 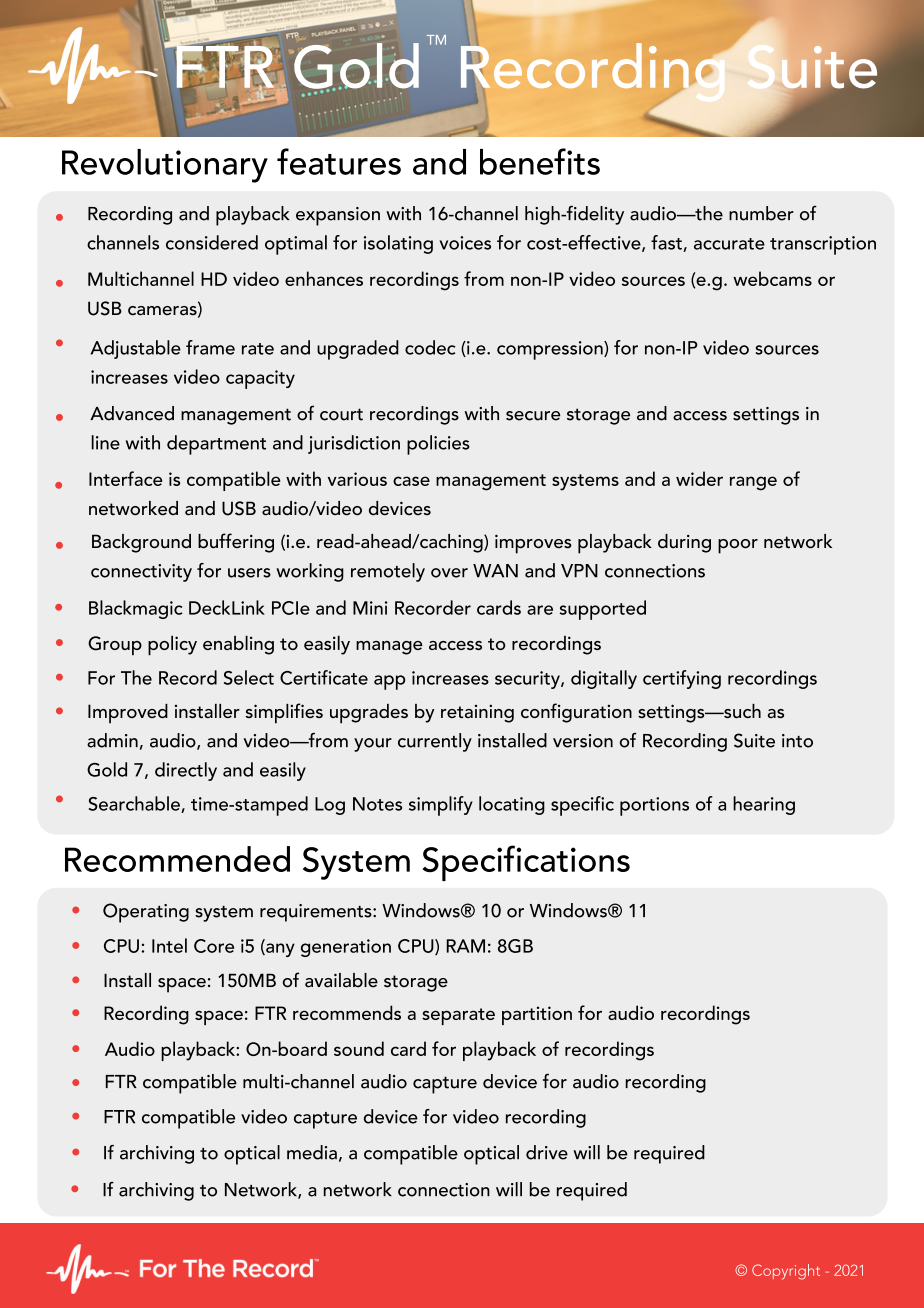 I want to click on Revolutionary, so click(x=165, y=166).
